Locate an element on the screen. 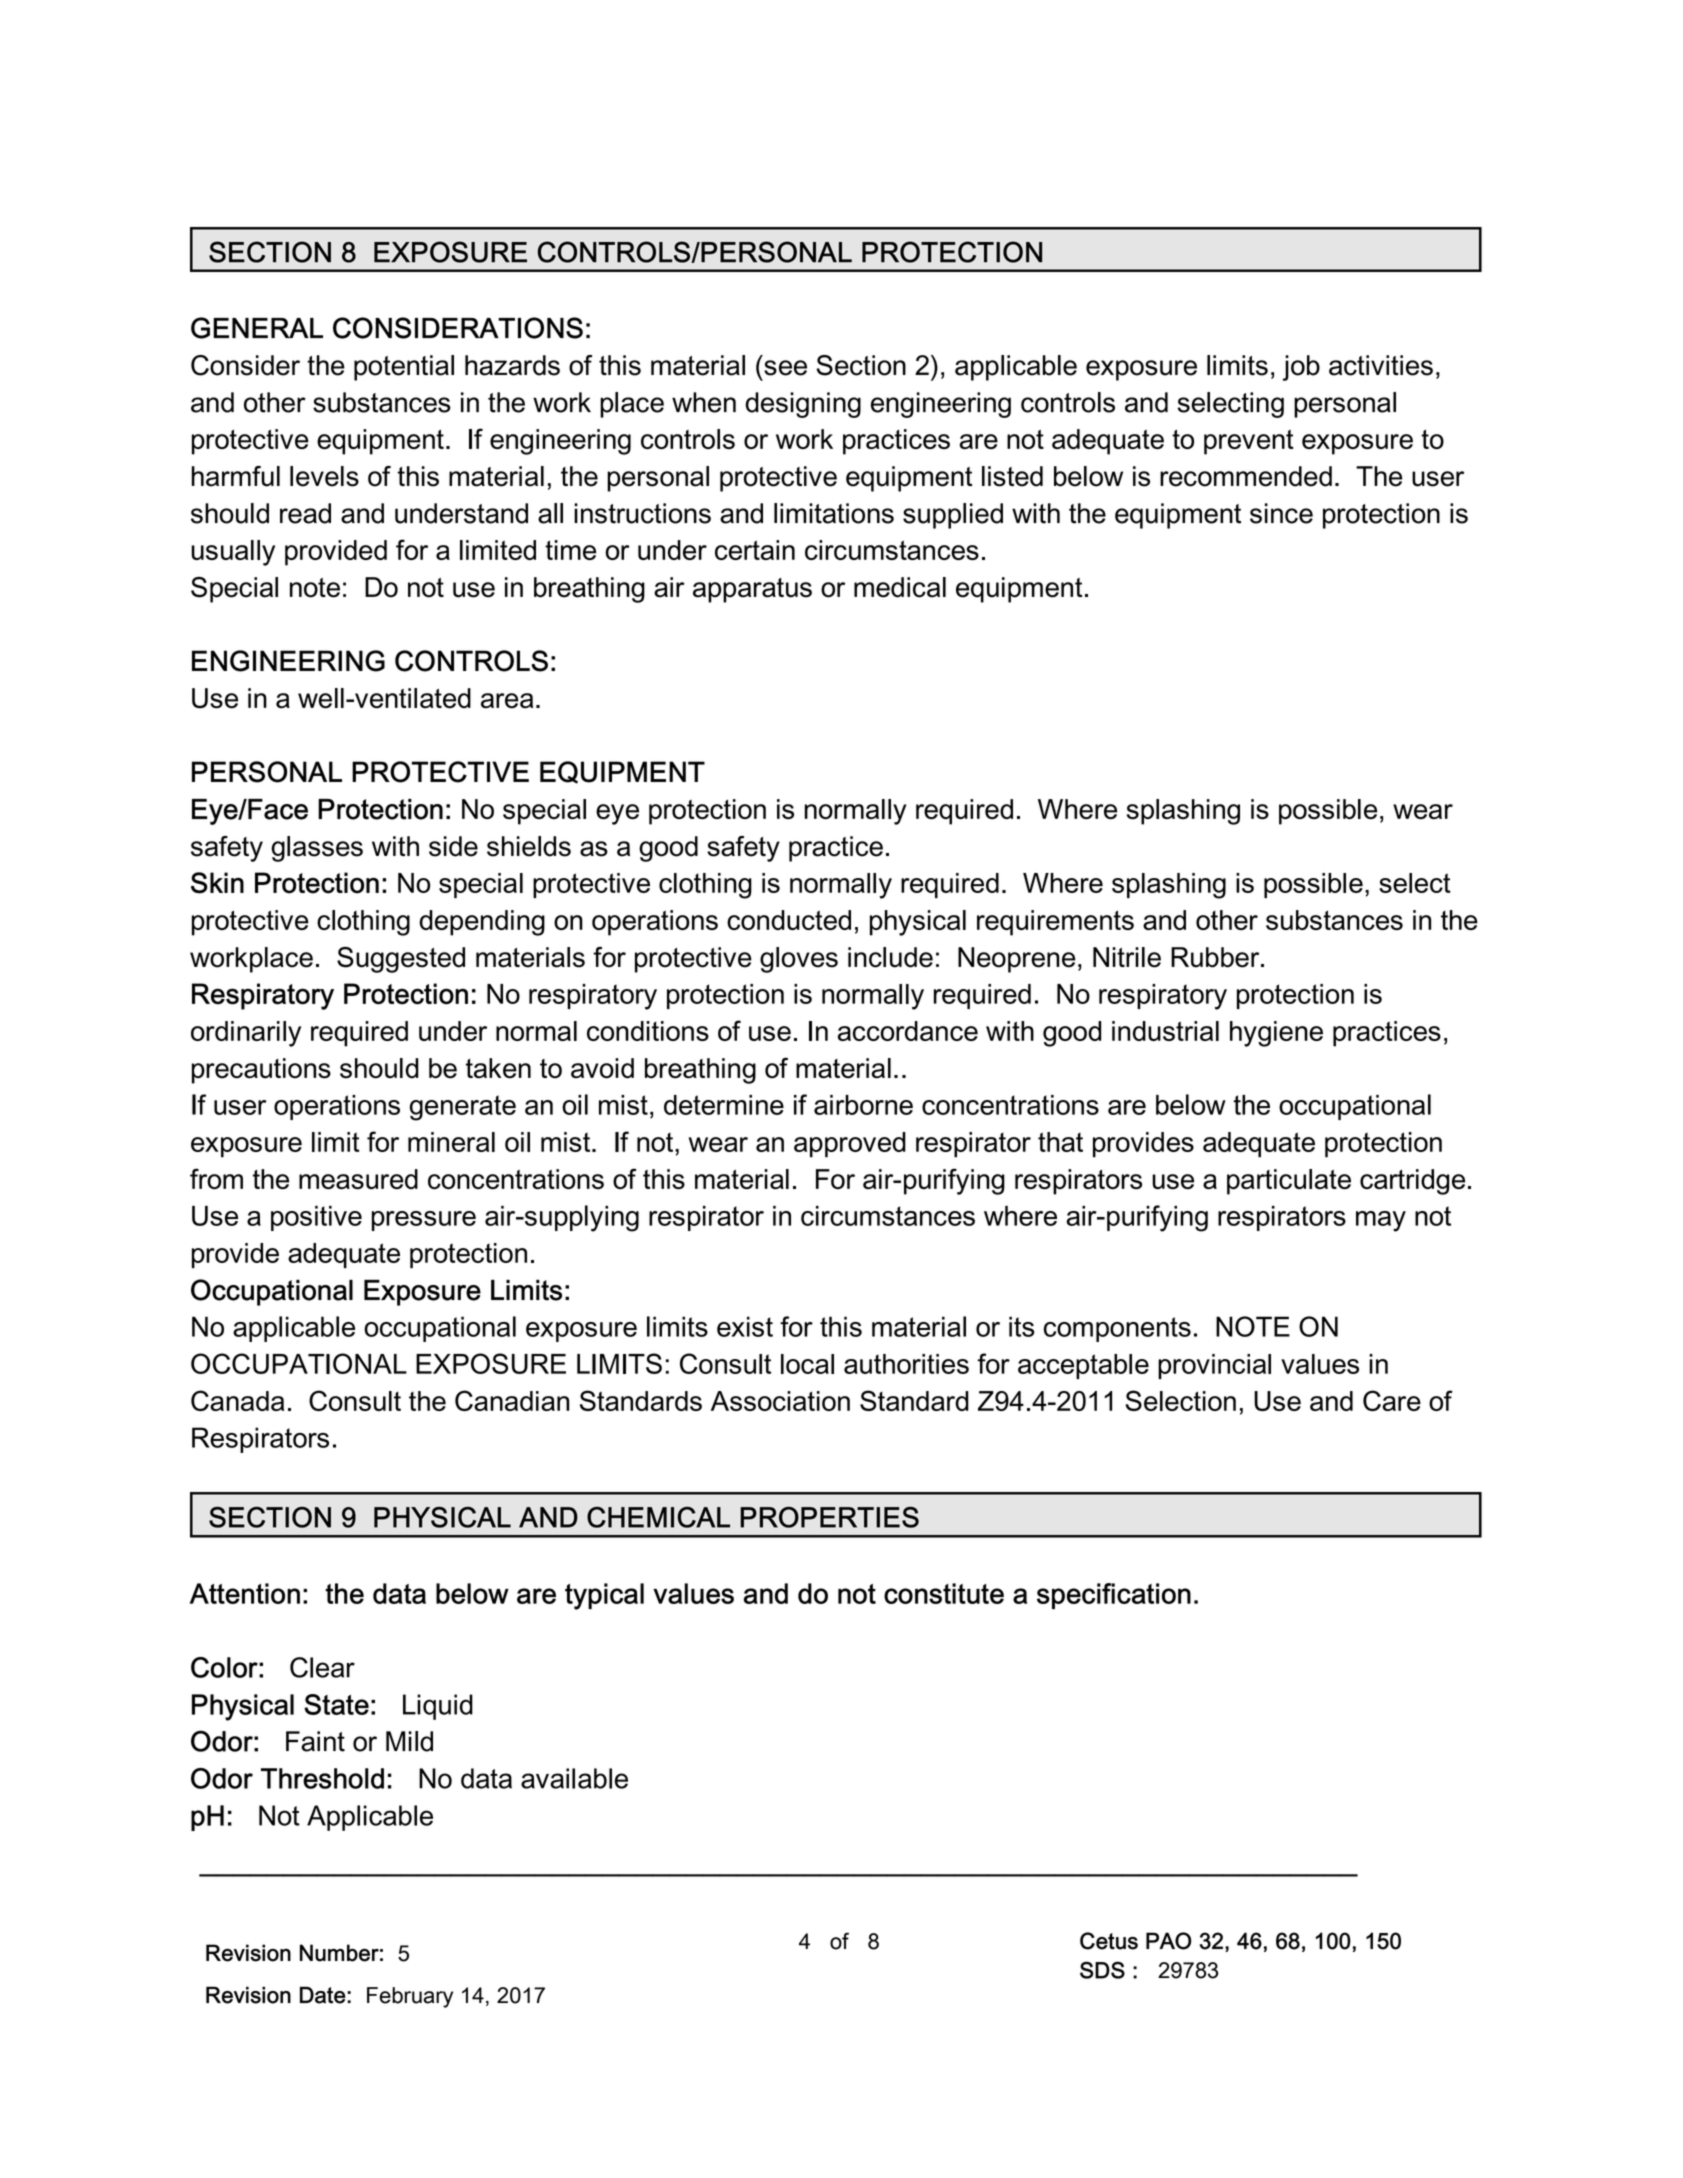 The width and height of the screenshot is (1683, 2178). Rubber is located at coordinates (1216, 957).
